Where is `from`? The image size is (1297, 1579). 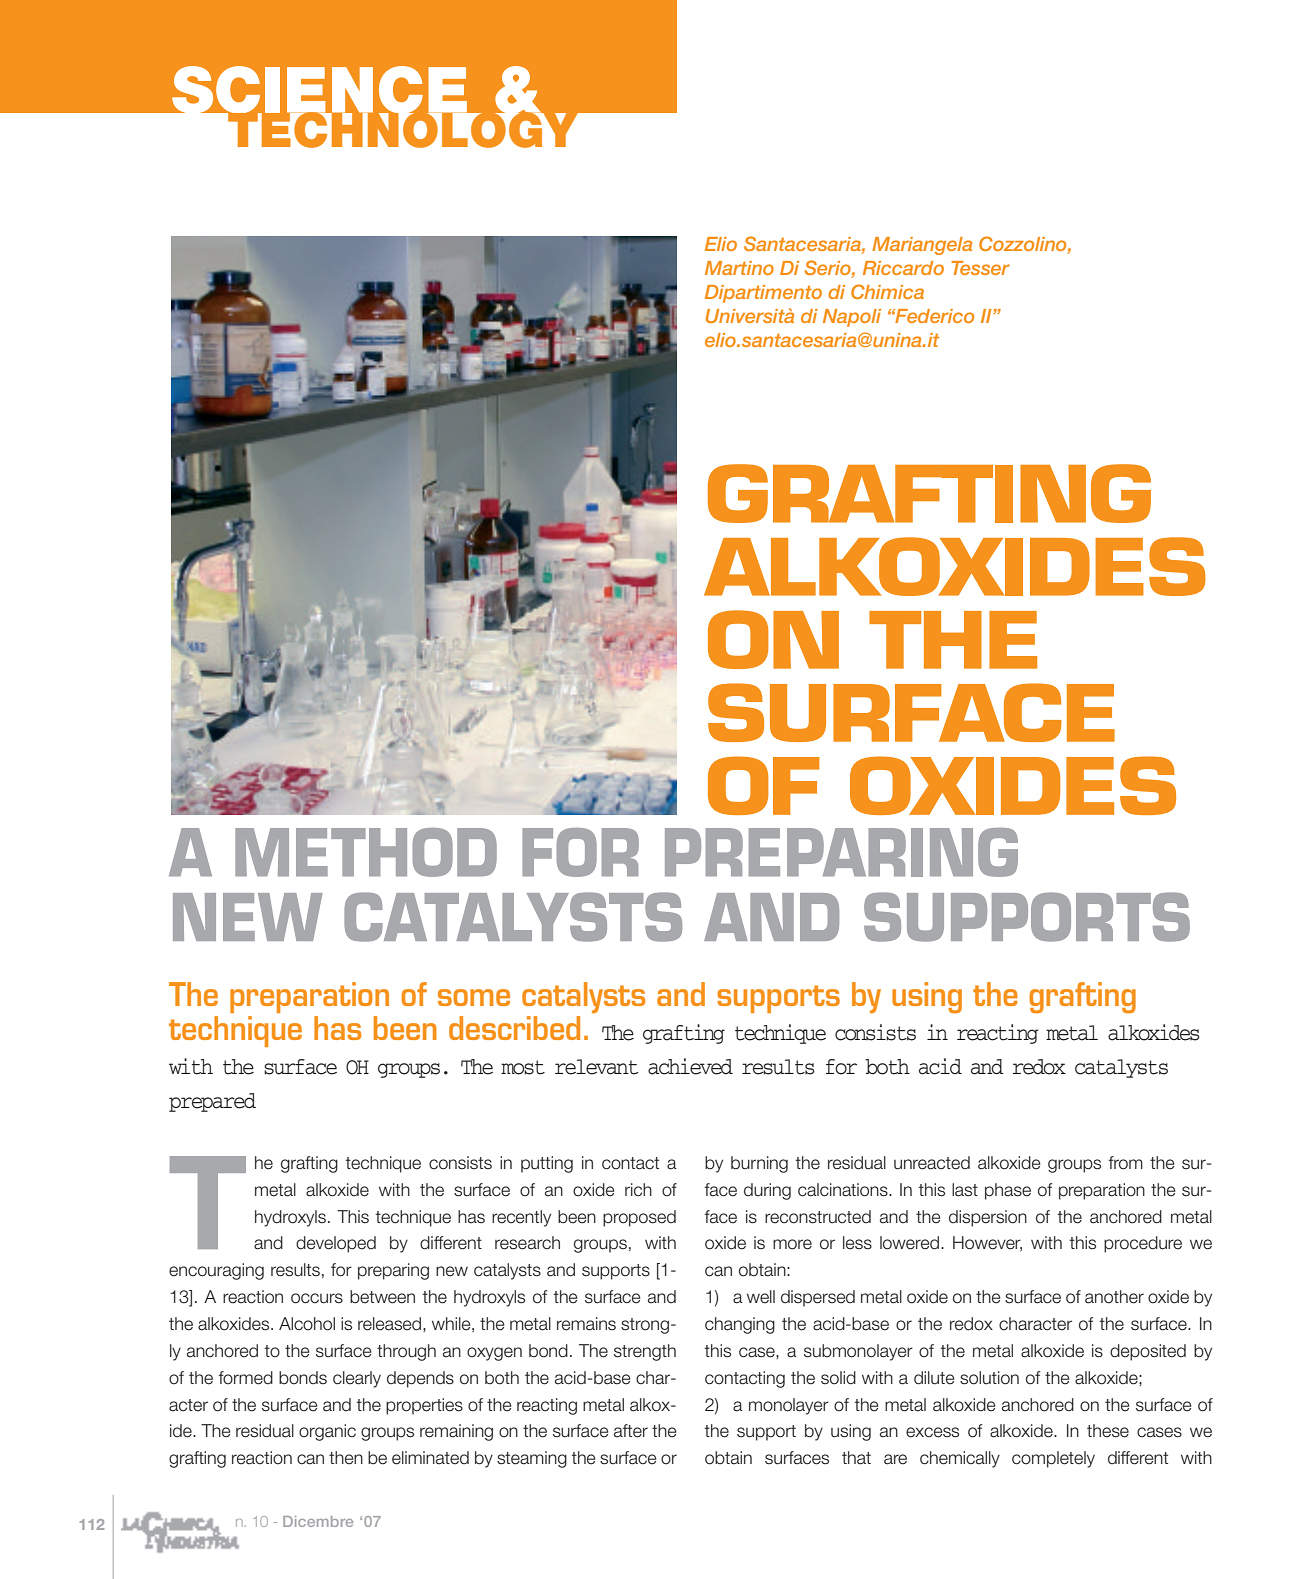 from is located at coordinates (1125, 1163).
